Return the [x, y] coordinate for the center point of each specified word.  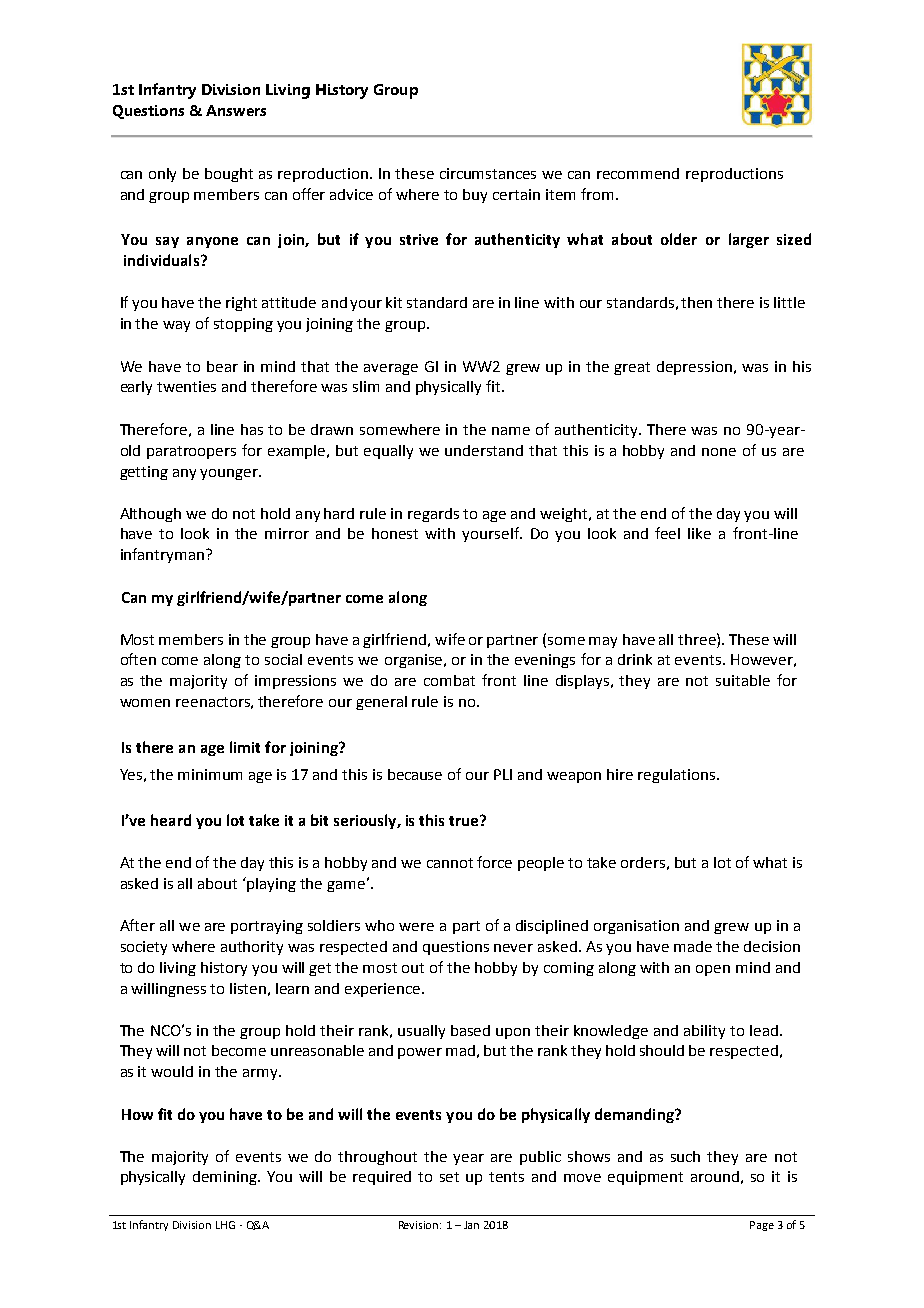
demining [226, 1178]
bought [229, 175]
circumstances [488, 173]
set [449, 1177]
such [685, 1156]
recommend [638, 173]
